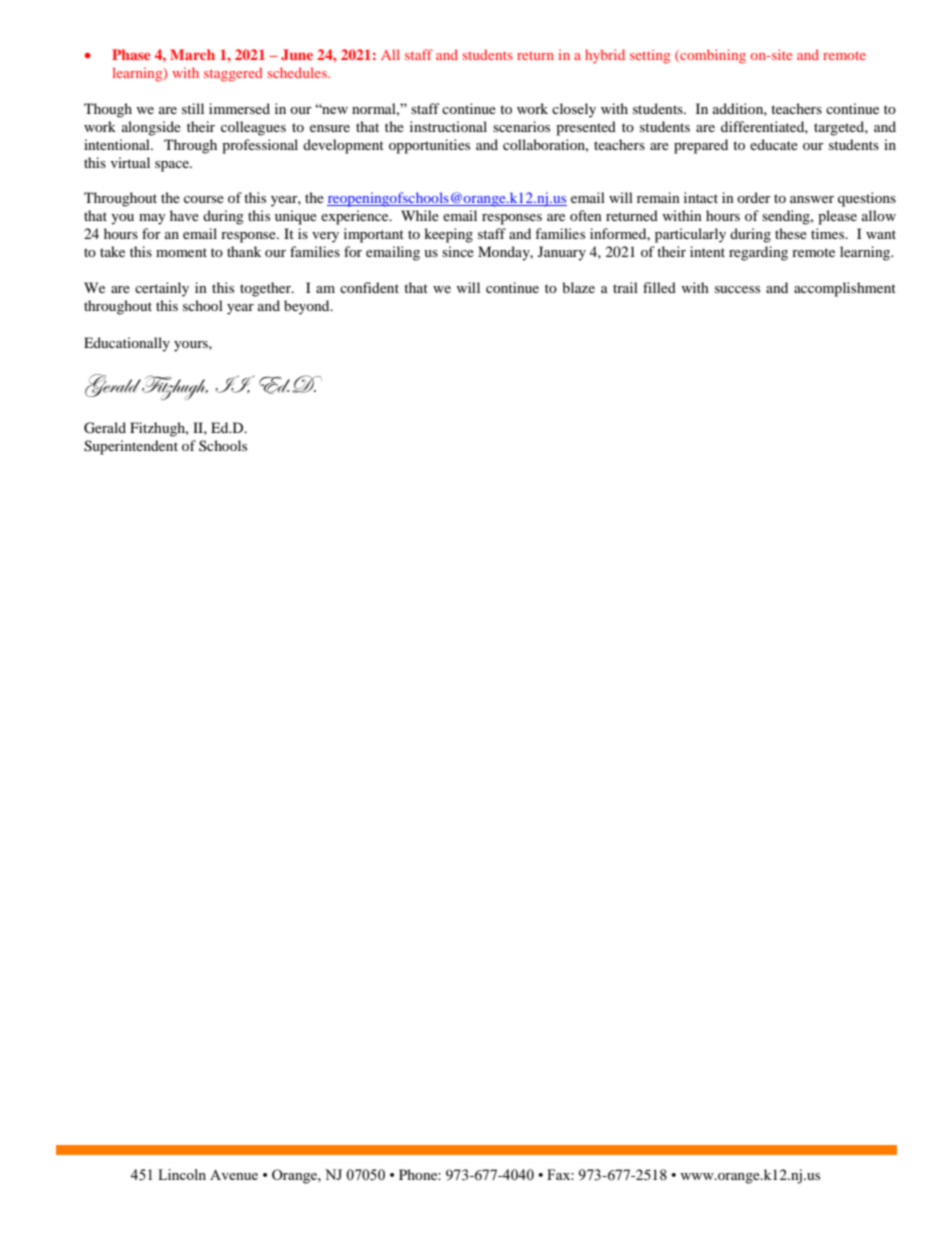 Image resolution: width=952 pixels, height=1233 pixels. Describe the element at coordinates (659, 287) in the page. I see `filled` at that location.
